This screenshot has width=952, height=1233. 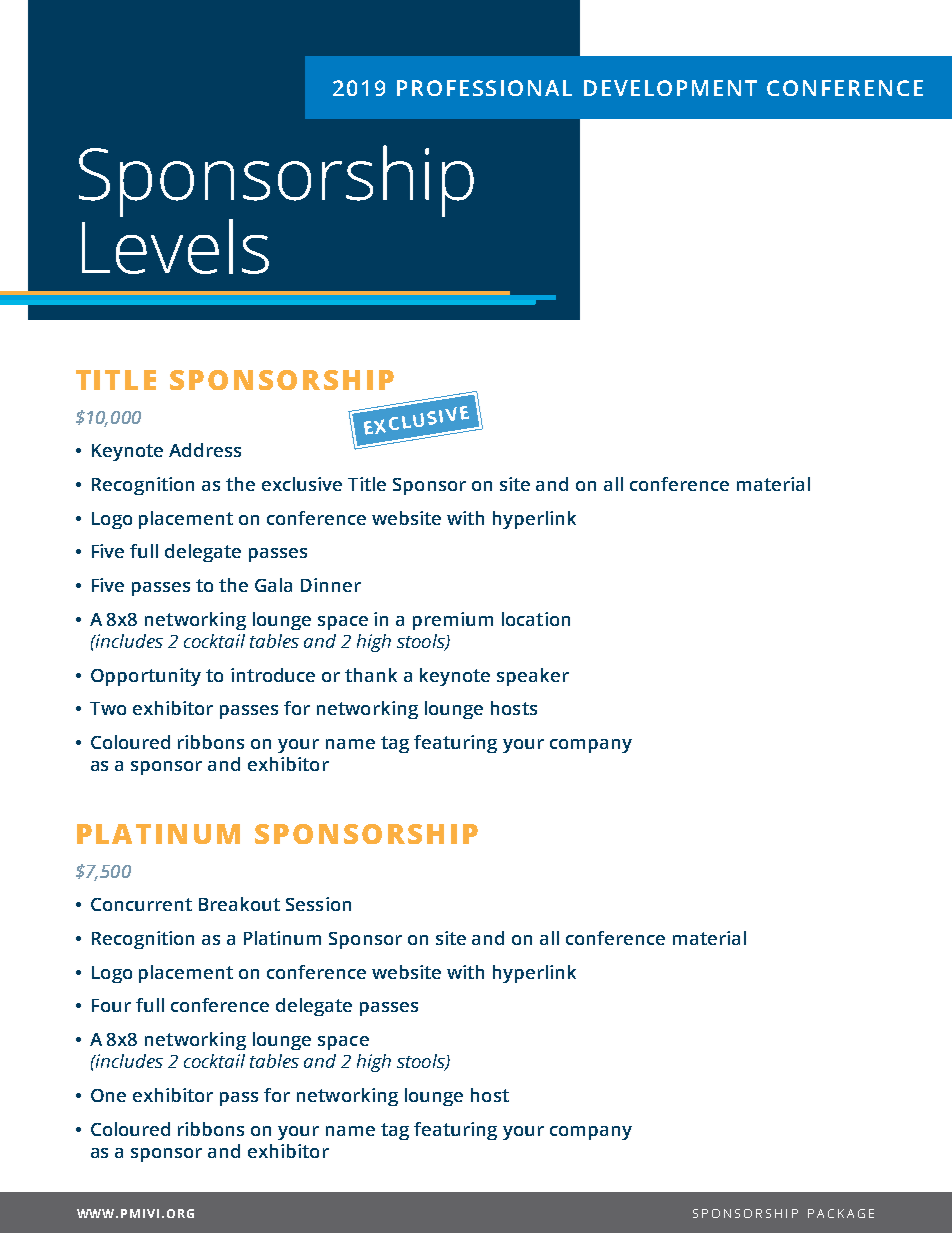 I want to click on Breakout, so click(x=239, y=904).
